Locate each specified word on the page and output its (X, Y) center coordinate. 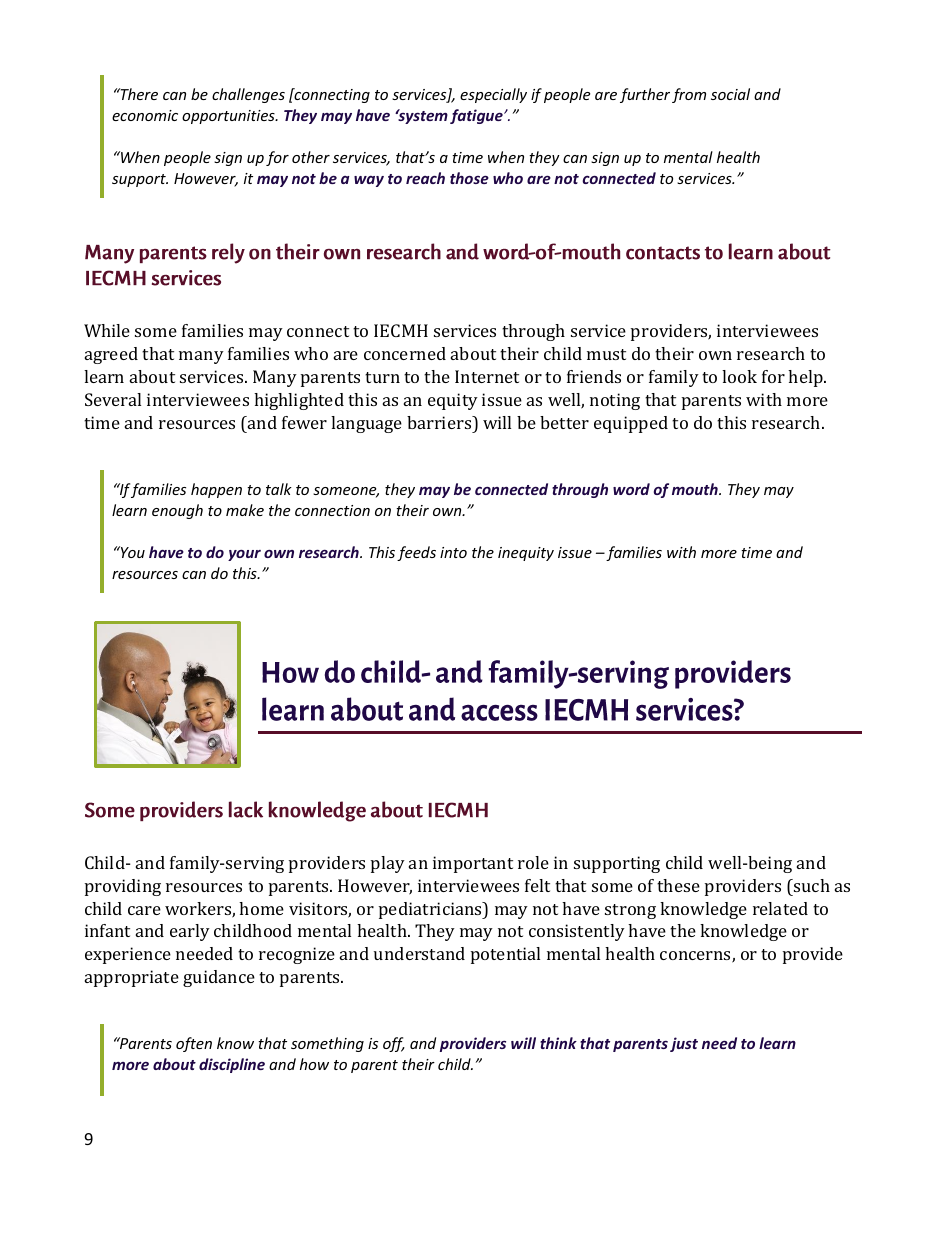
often (194, 1044)
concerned (405, 353)
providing (123, 887)
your (244, 555)
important (473, 864)
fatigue (477, 116)
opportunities (229, 117)
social (730, 94)
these (678, 885)
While (107, 330)
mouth (696, 489)
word (631, 489)
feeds (416, 553)
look (739, 376)
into (453, 552)
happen (216, 490)
